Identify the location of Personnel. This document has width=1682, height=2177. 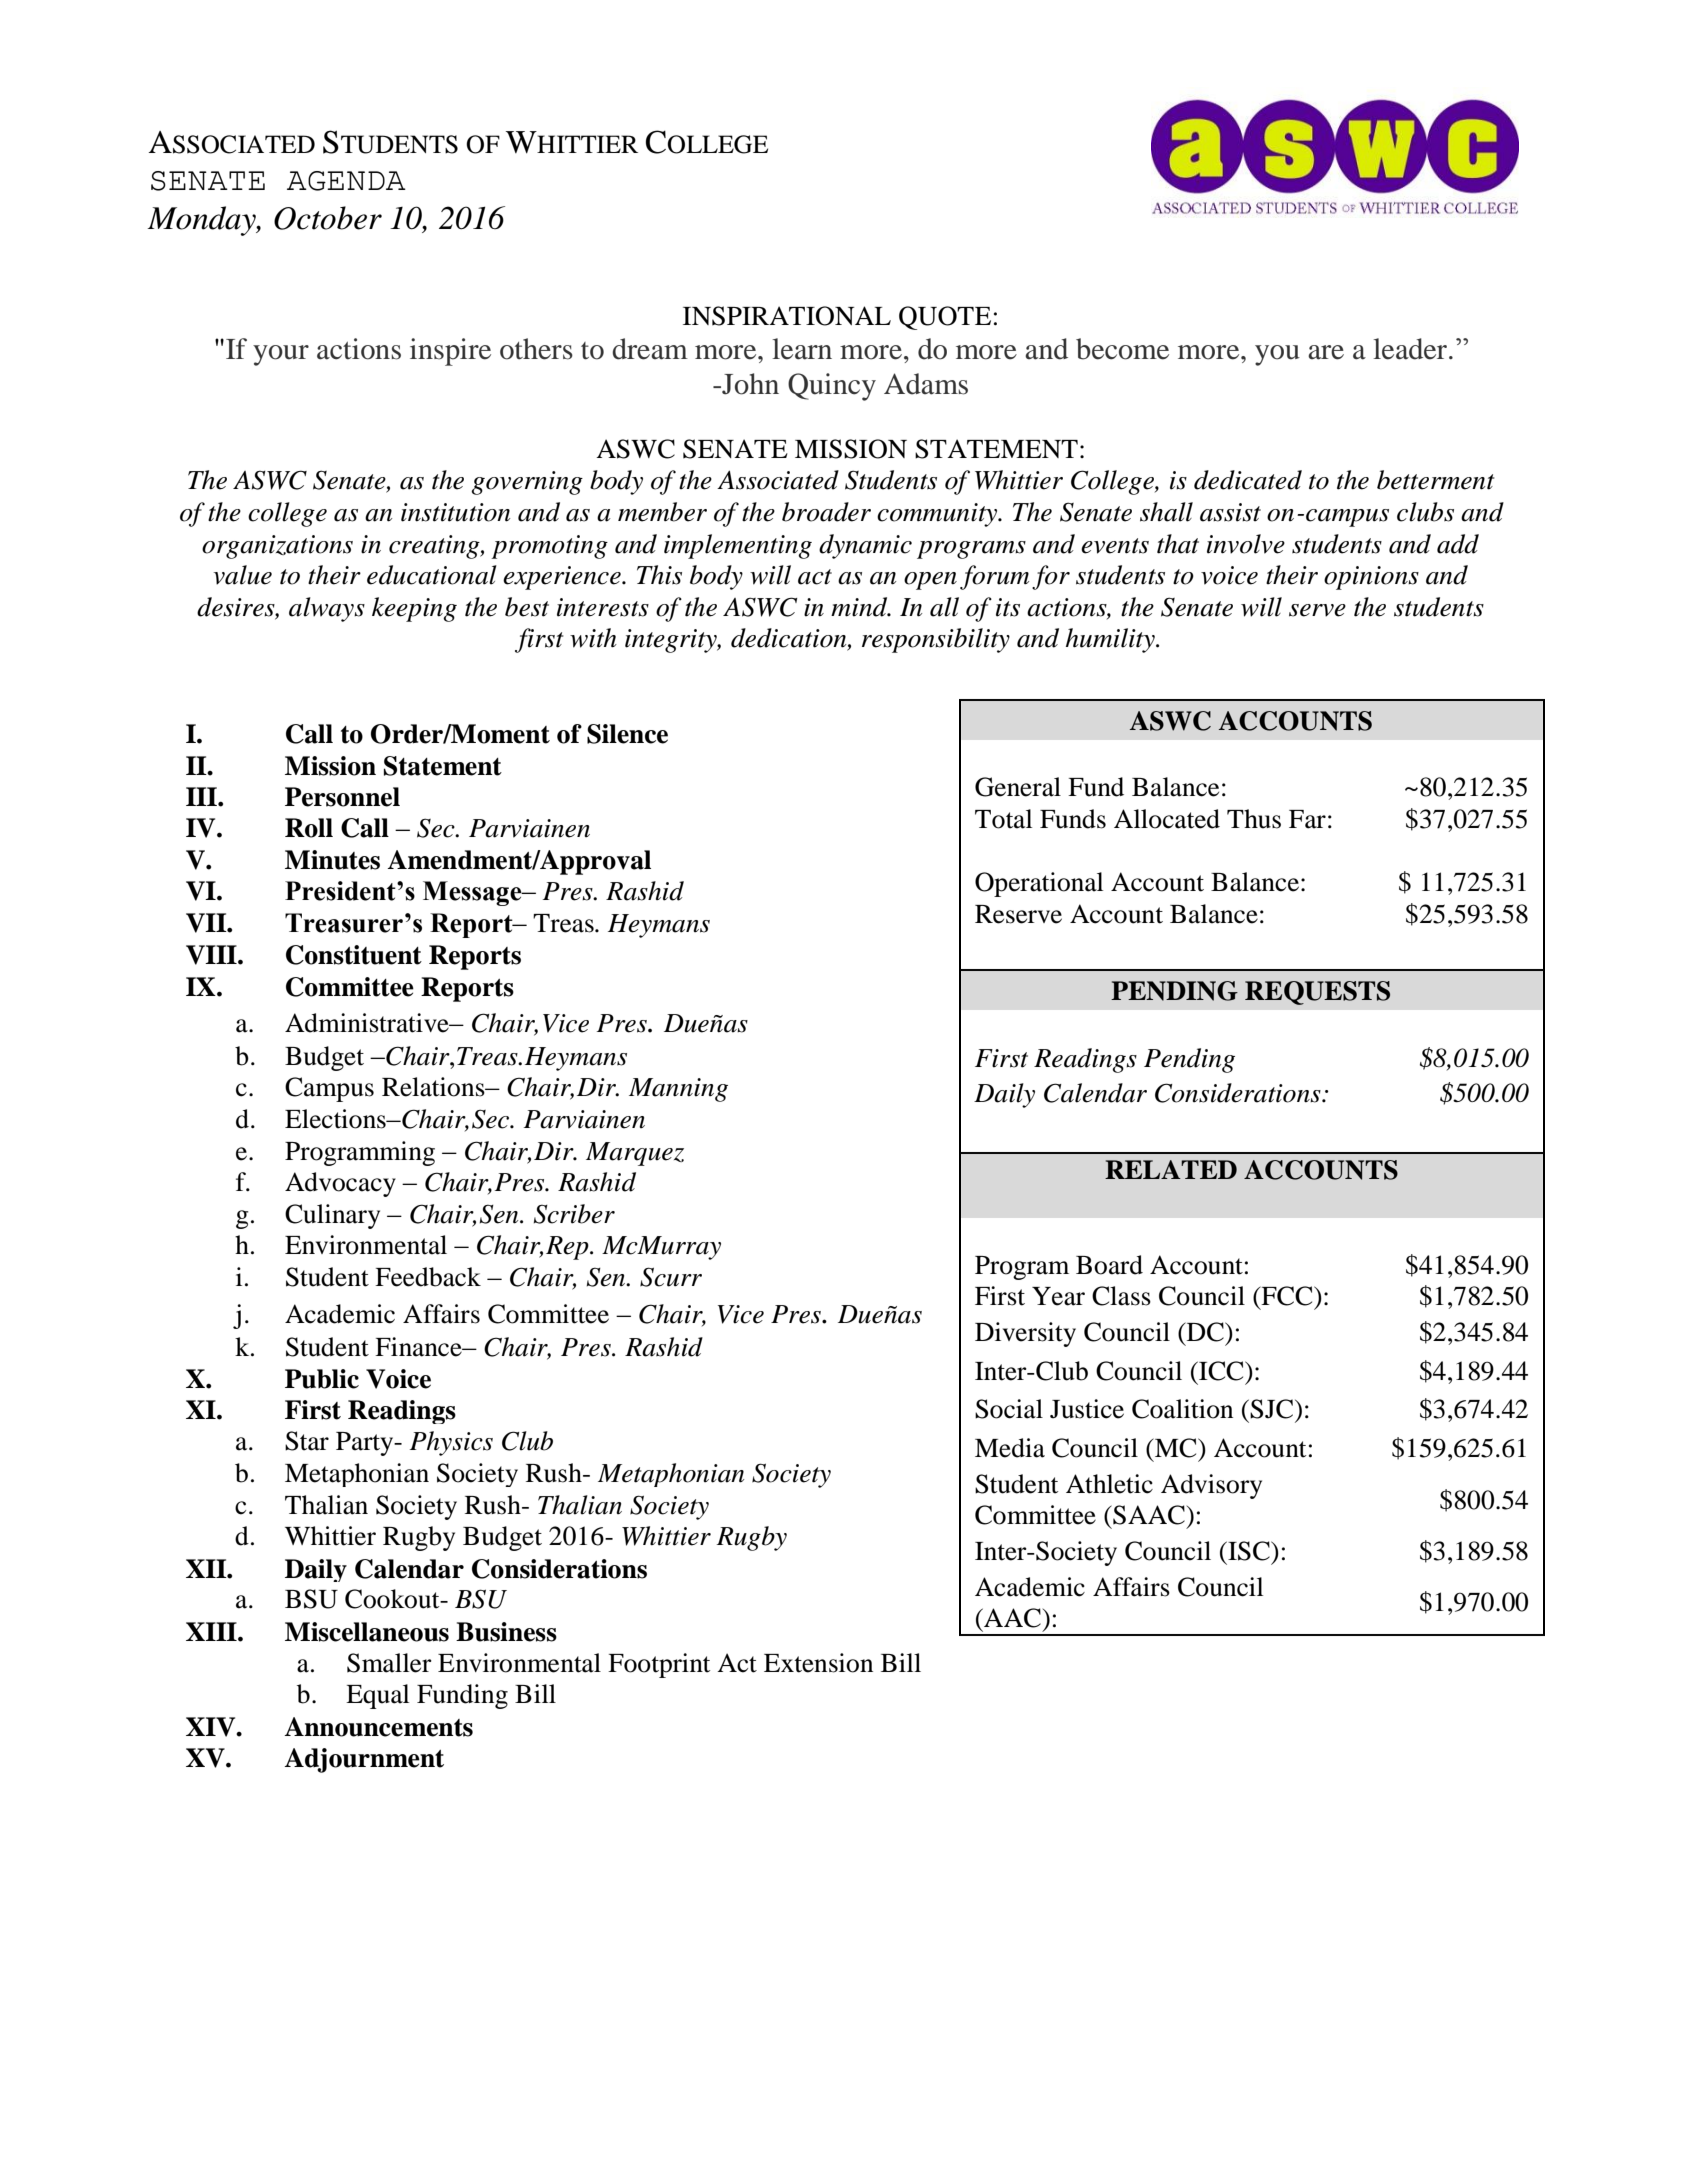
(342, 797).
